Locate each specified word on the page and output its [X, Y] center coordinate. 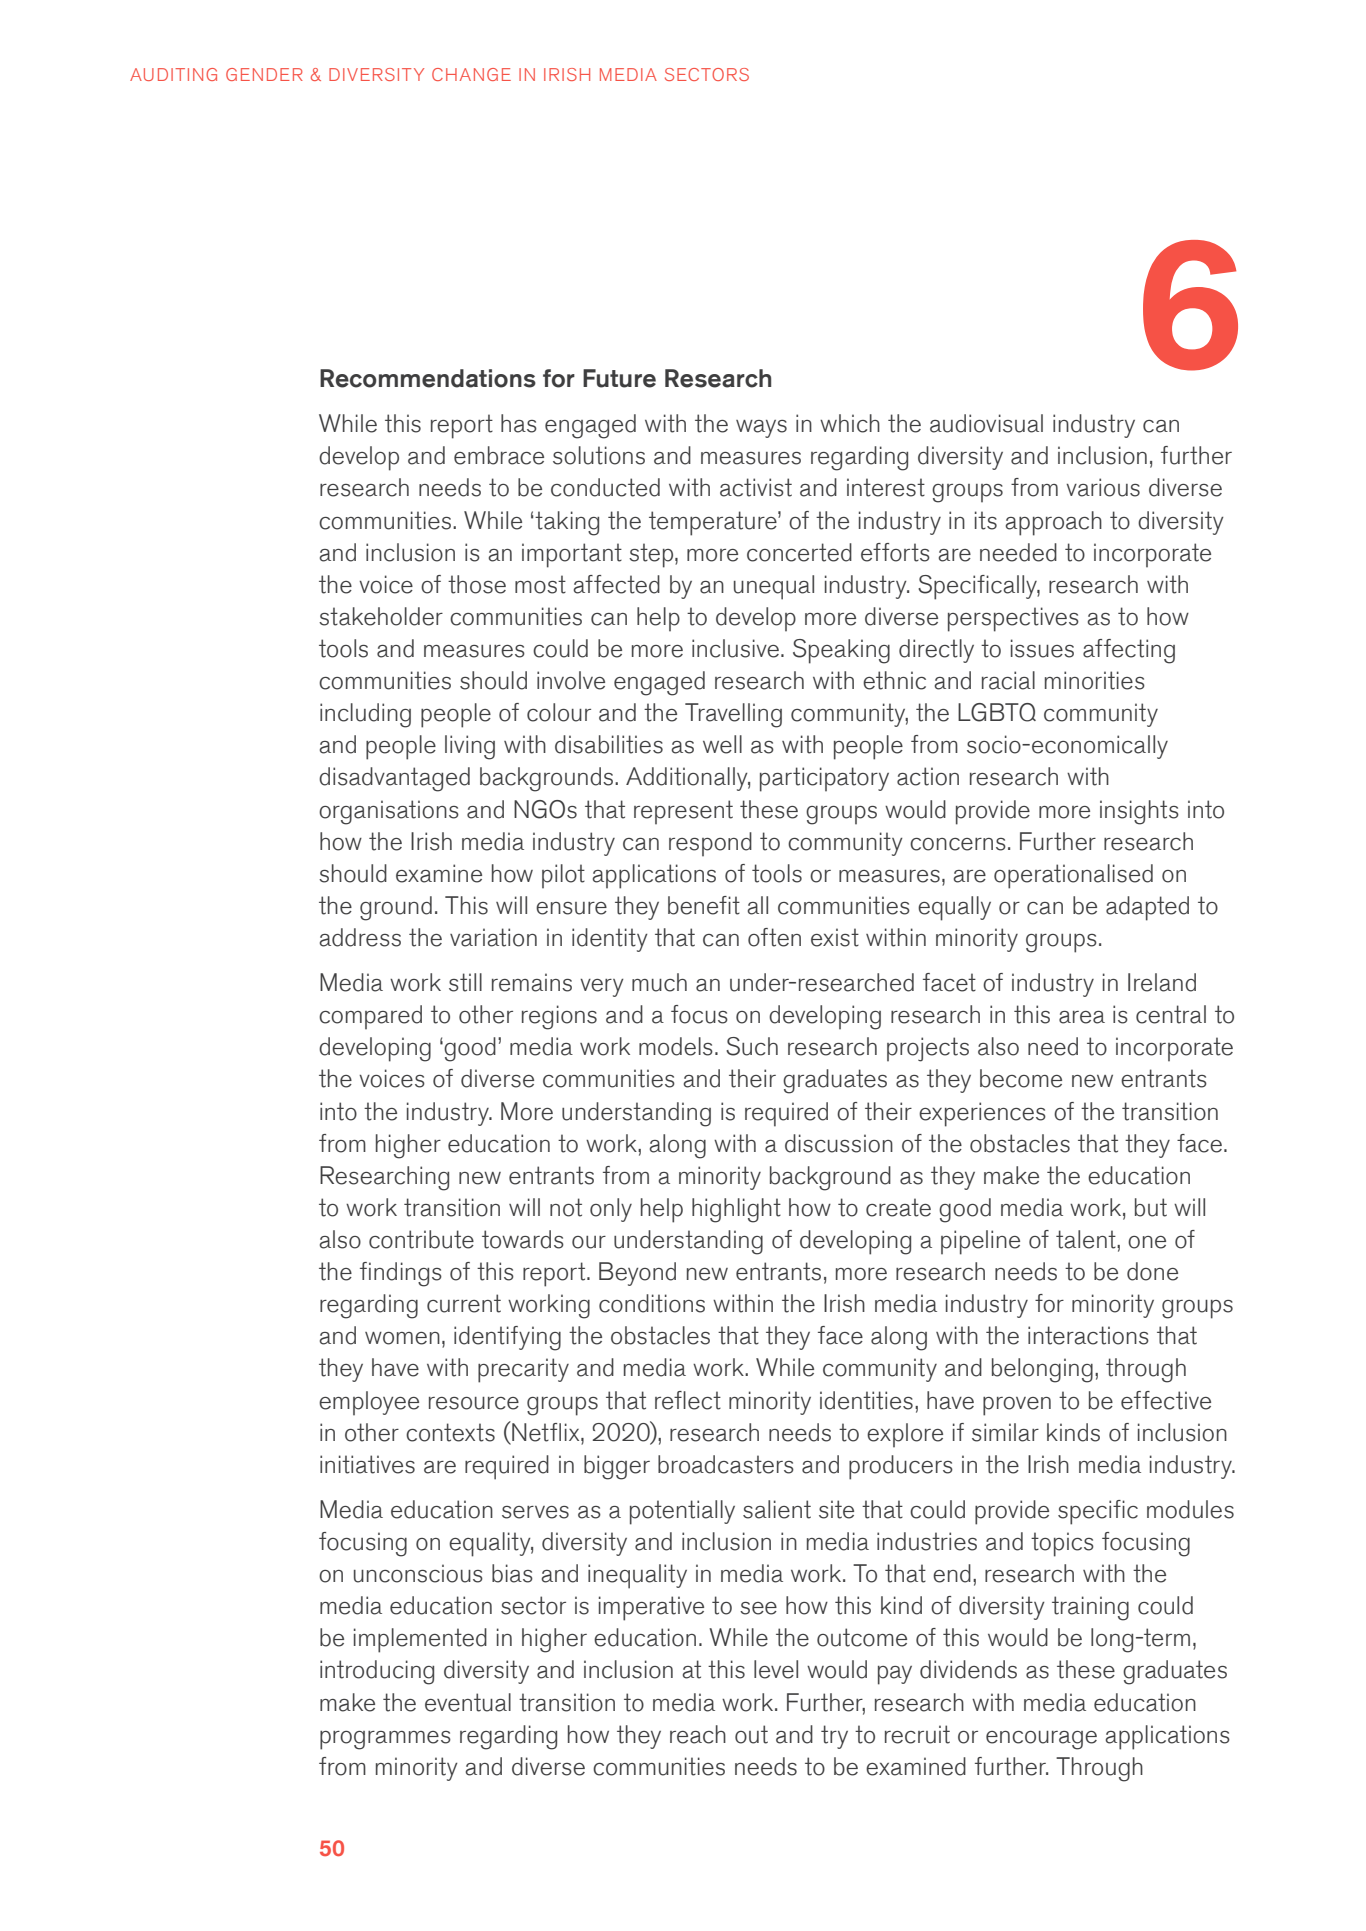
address [360, 937]
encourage [1041, 1740]
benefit [704, 905]
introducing [377, 1672]
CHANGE [471, 74]
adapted [1147, 908]
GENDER [264, 74]
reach [698, 1734]
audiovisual [986, 423]
